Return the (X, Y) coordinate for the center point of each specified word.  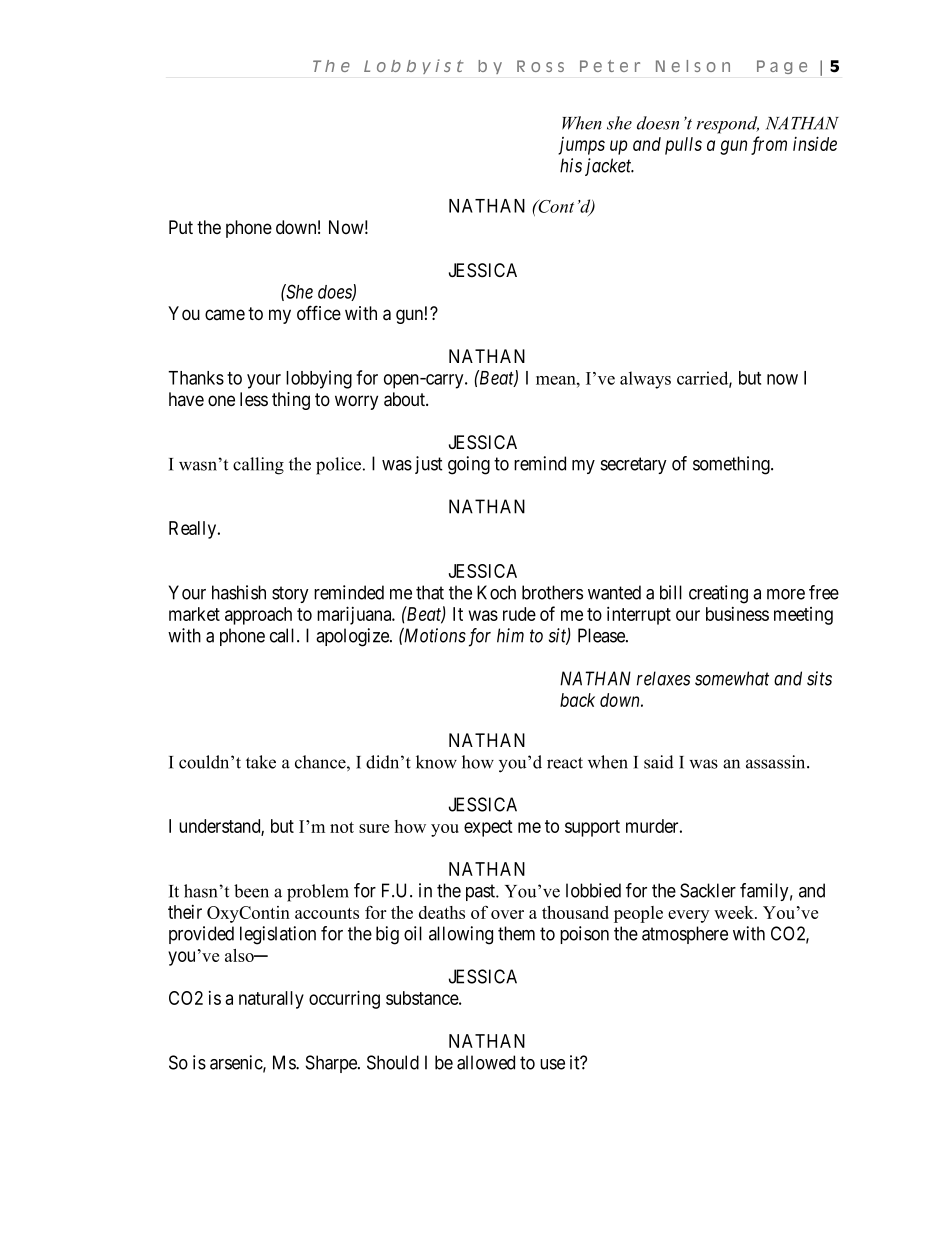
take (261, 762)
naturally (271, 1000)
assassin (777, 762)
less (254, 399)
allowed (486, 1062)
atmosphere (685, 935)
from (769, 145)
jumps (581, 146)
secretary (634, 465)
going (469, 465)
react (565, 763)
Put (181, 227)
